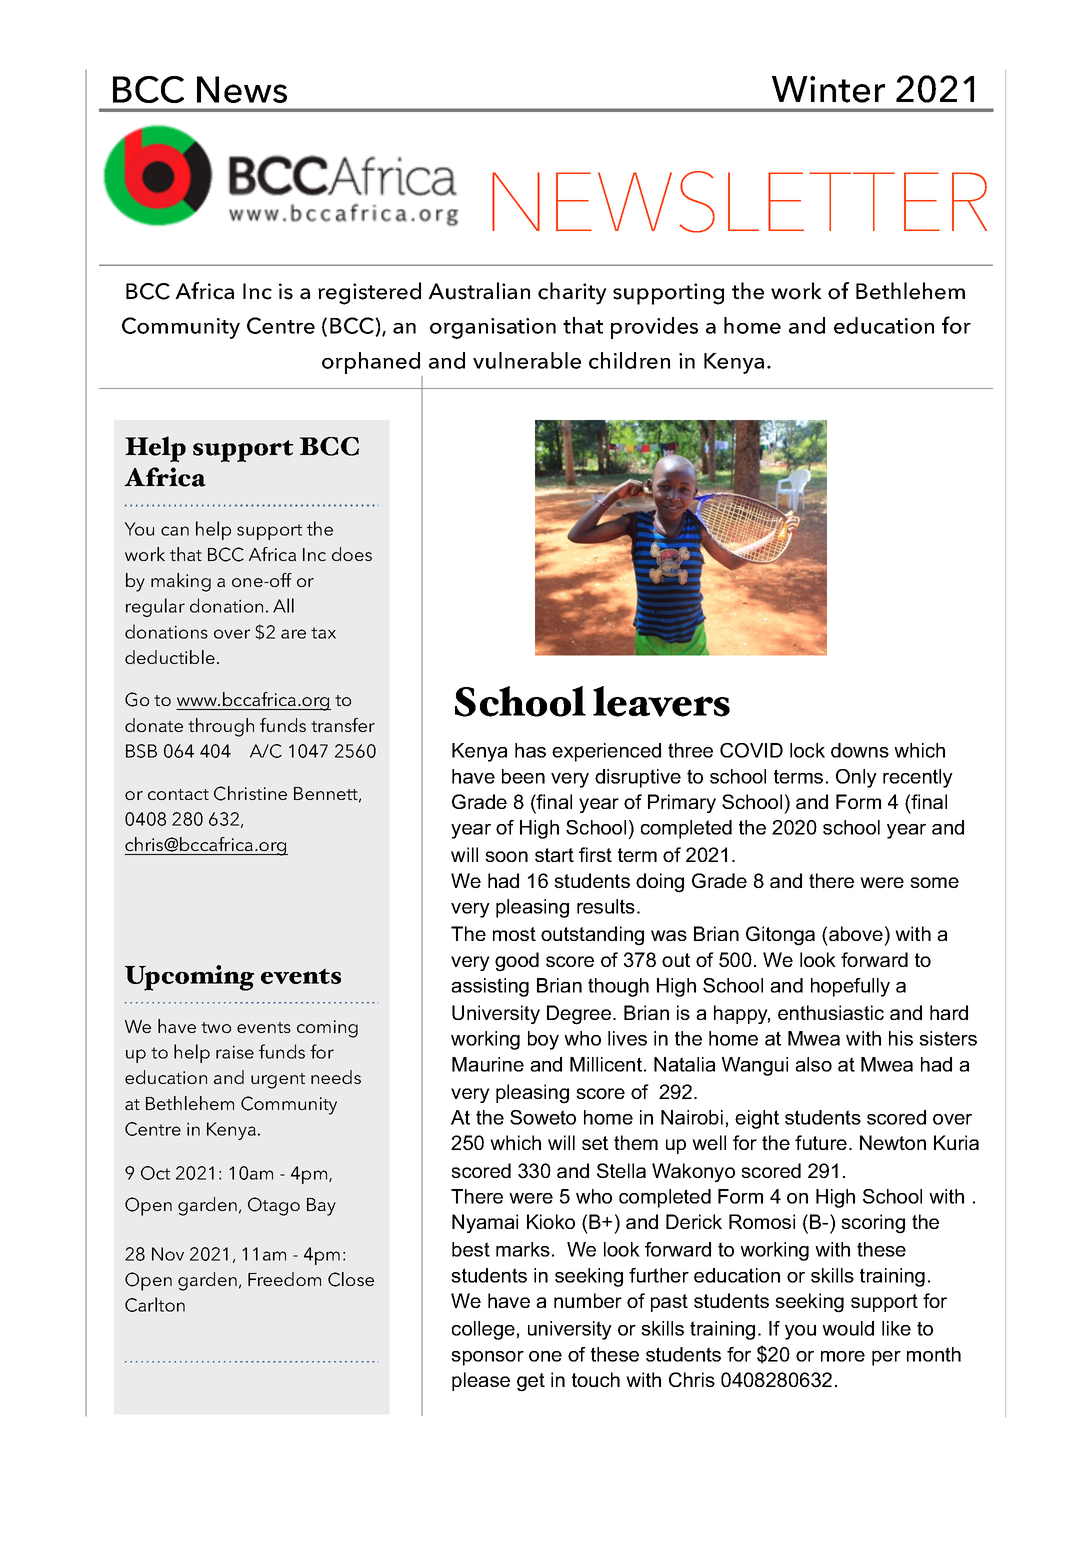 This screenshot has width=1092, height=1545. What do you see at coordinates (369, 293) in the screenshot?
I see `registered` at bounding box center [369, 293].
